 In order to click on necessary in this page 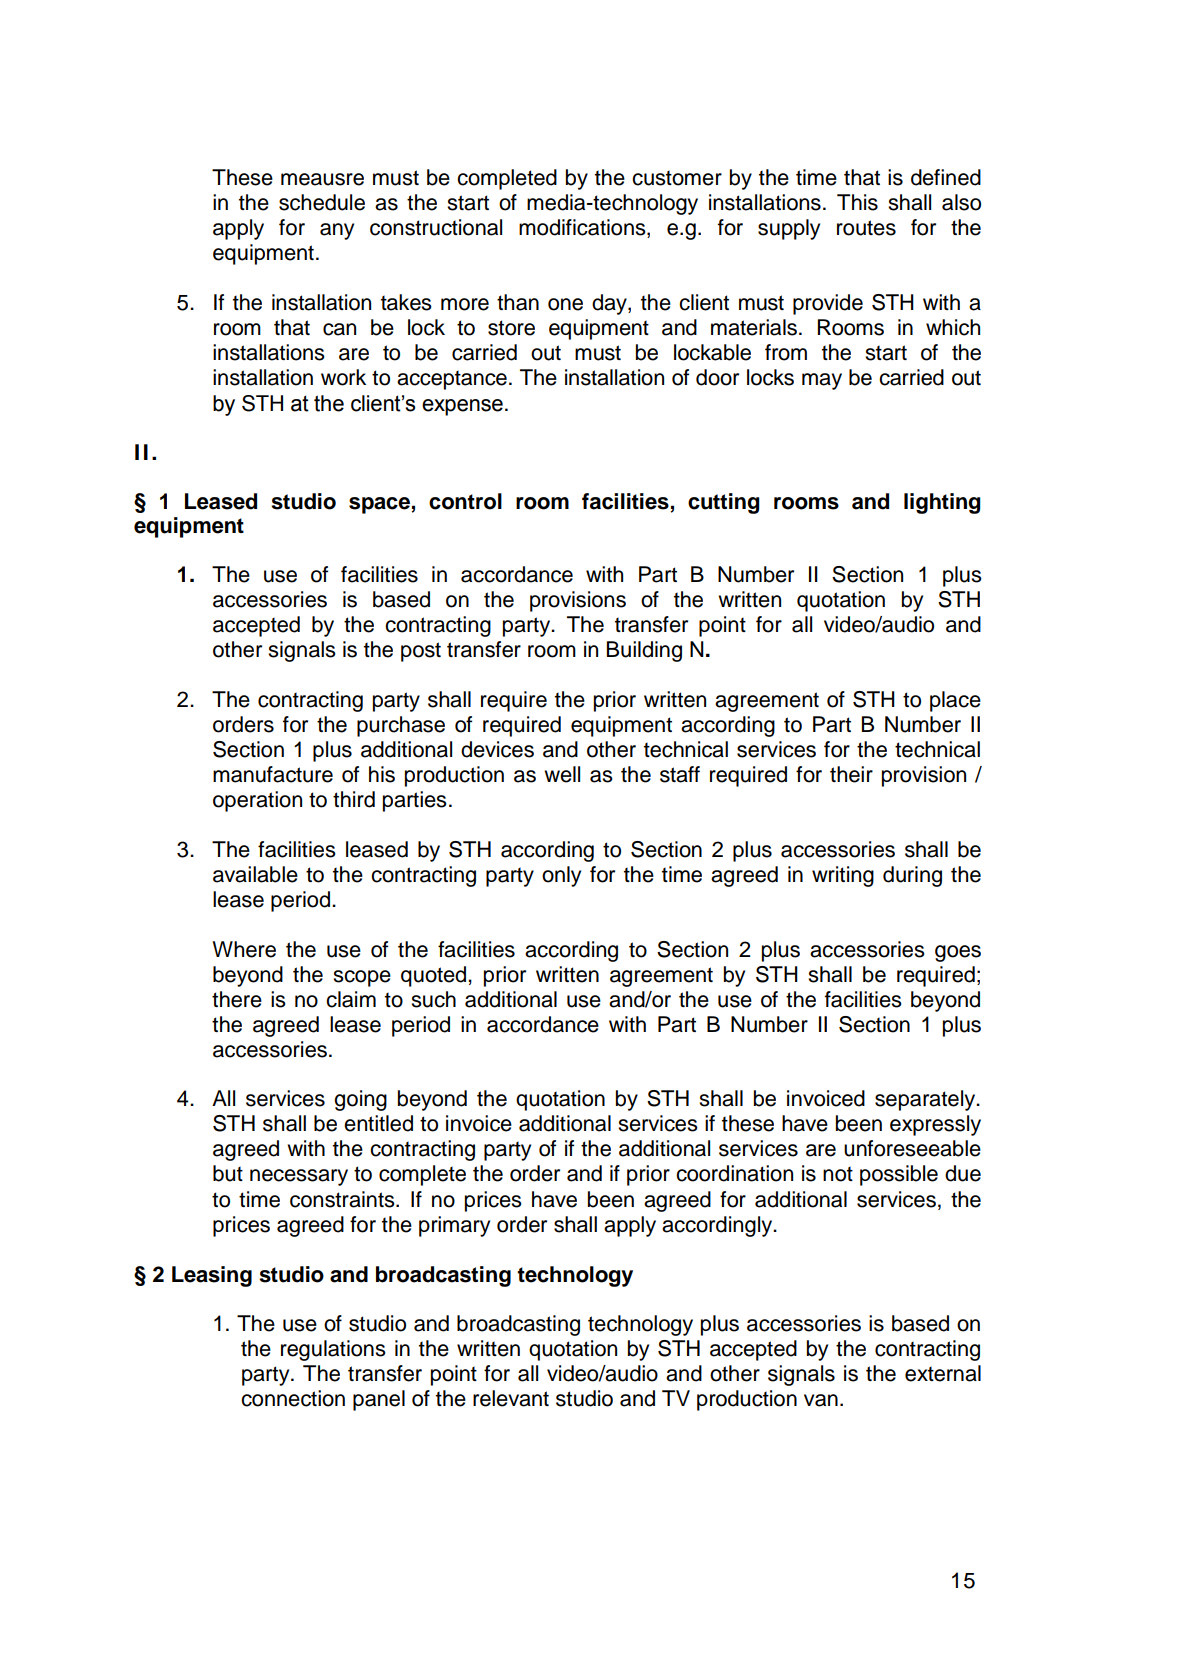, I will do `click(299, 1177)`.
